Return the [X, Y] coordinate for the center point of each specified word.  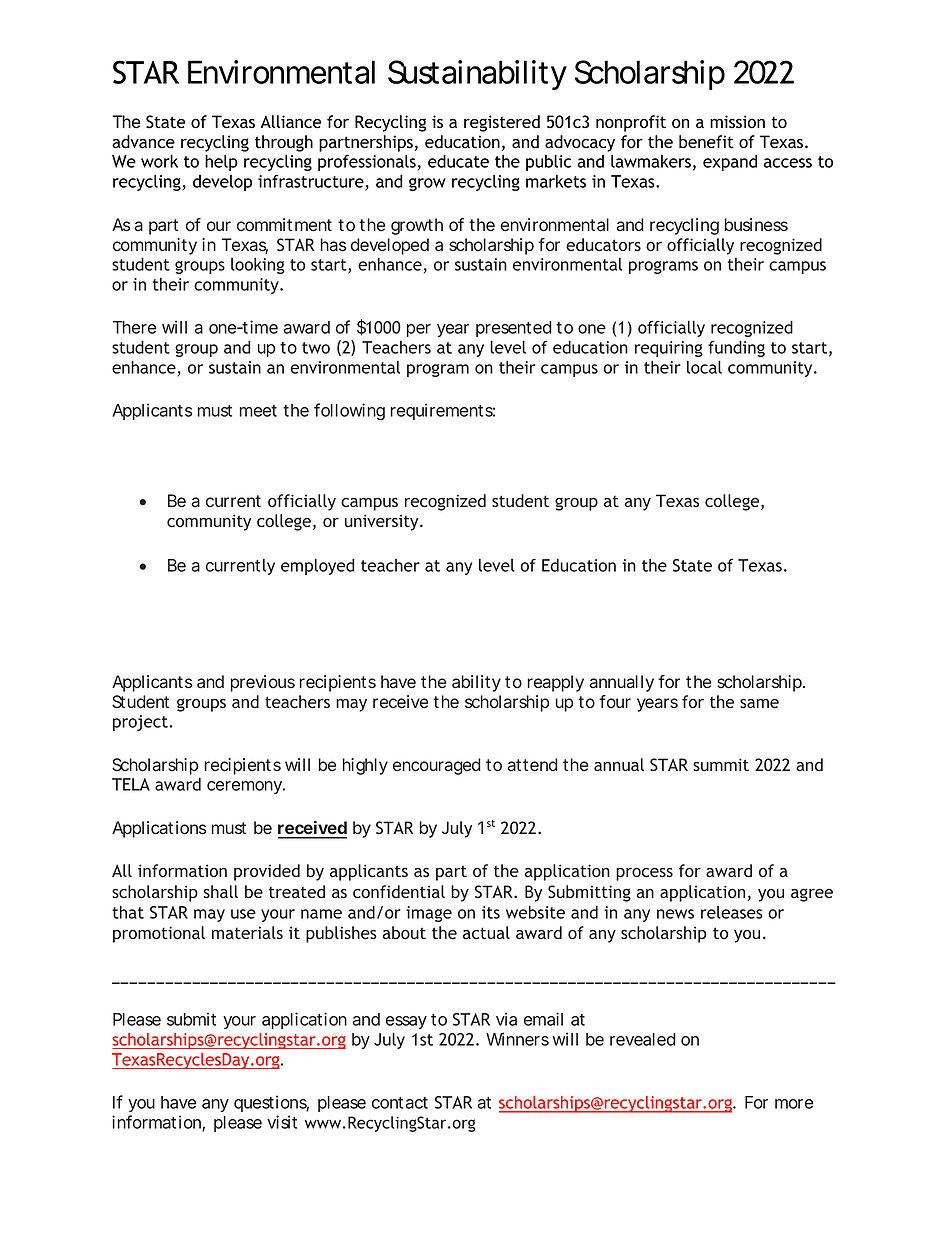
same [759, 703]
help [221, 162]
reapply [555, 683]
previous [262, 683]
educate [458, 161]
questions [271, 1103]
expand [730, 162]
